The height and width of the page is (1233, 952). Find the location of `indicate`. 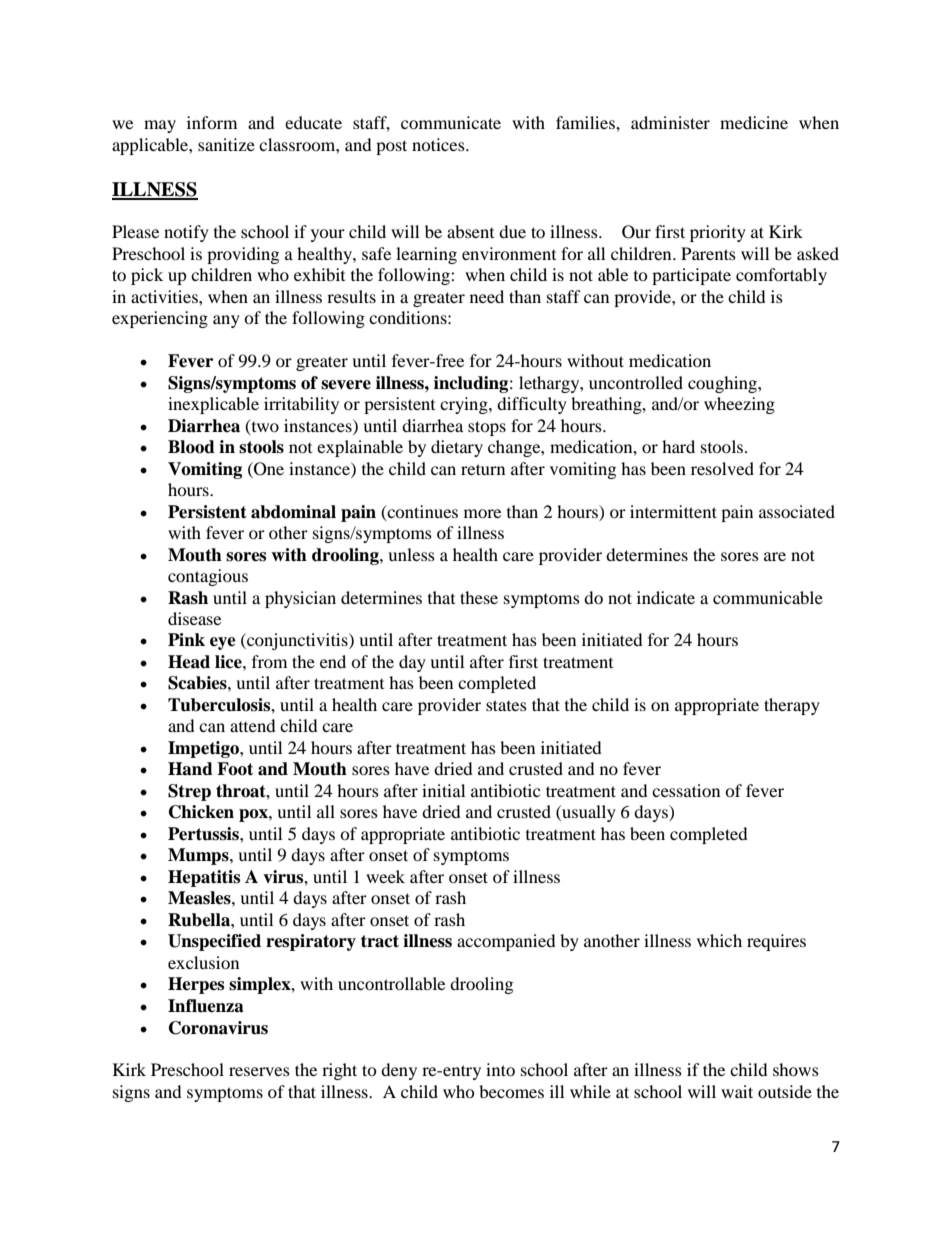

indicate is located at coordinates (666, 597).
